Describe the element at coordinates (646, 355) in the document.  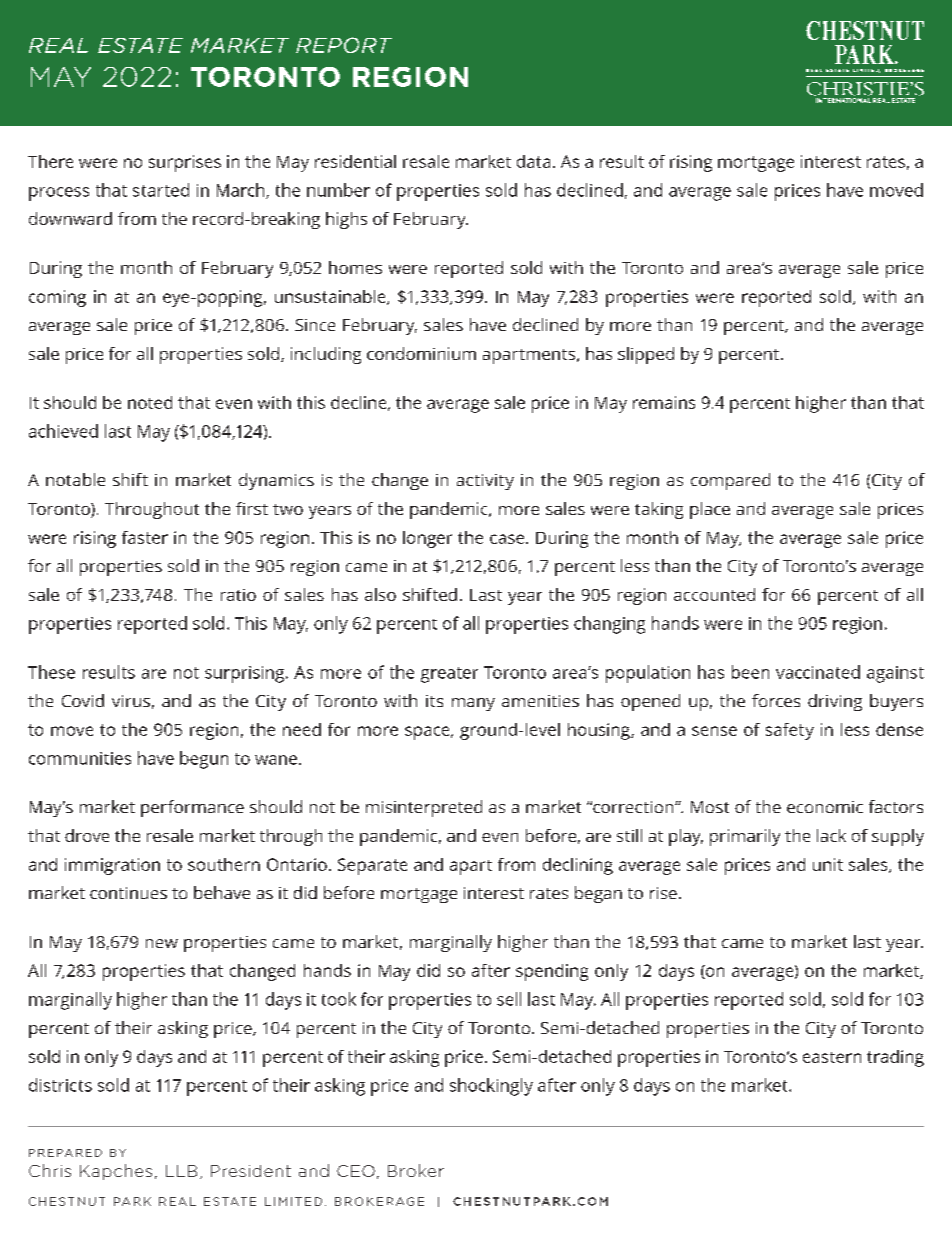
I see `slipped` at that location.
